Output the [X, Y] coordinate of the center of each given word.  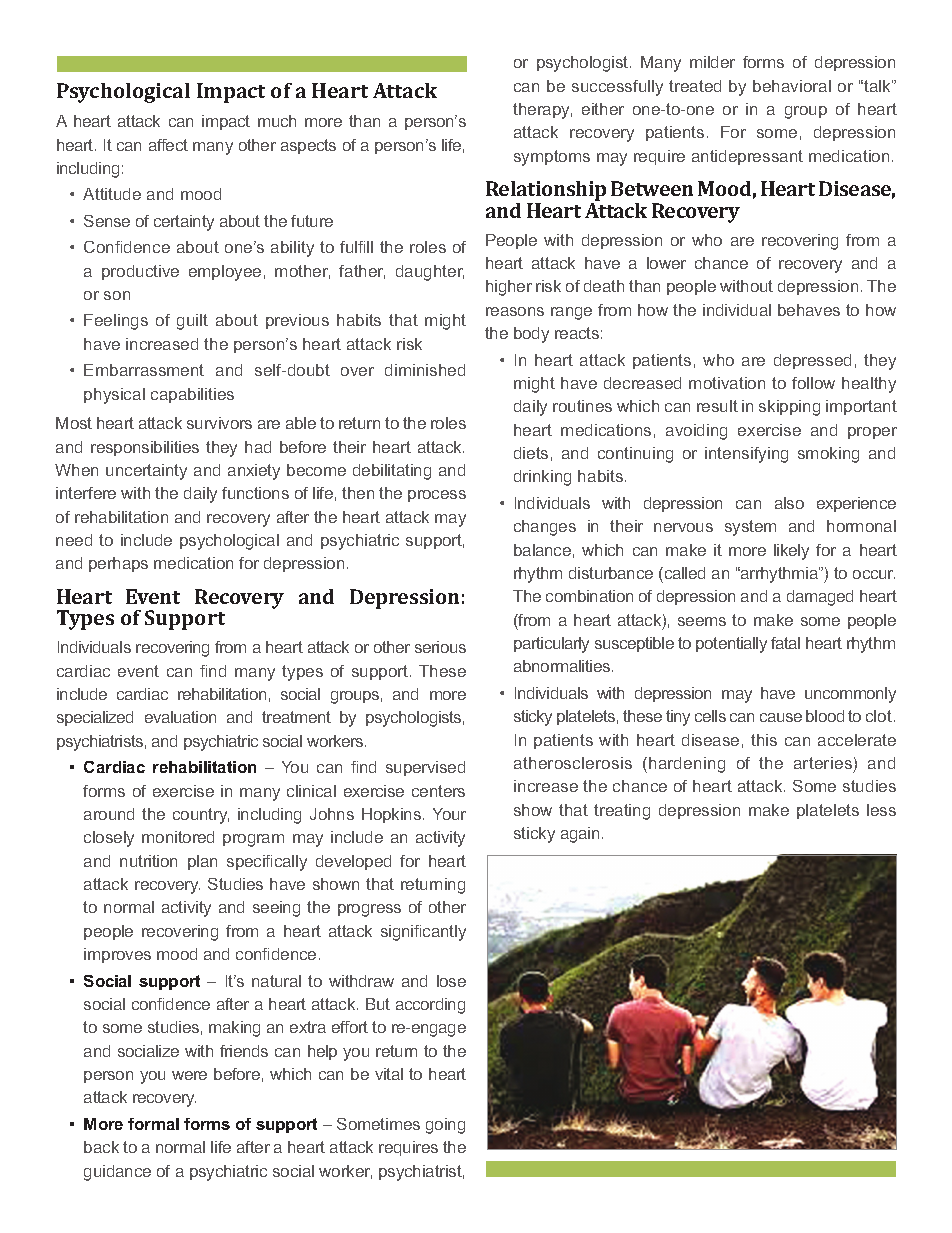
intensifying [746, 455]
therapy [542, 111]
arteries [823, 763]
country [201, 816]
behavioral [792, 86]
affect [168, 145]
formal [153, 1124]
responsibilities [145, 448]
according [430, 1006]
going [445, 1126]
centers [438, 791]
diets [531, 453]
